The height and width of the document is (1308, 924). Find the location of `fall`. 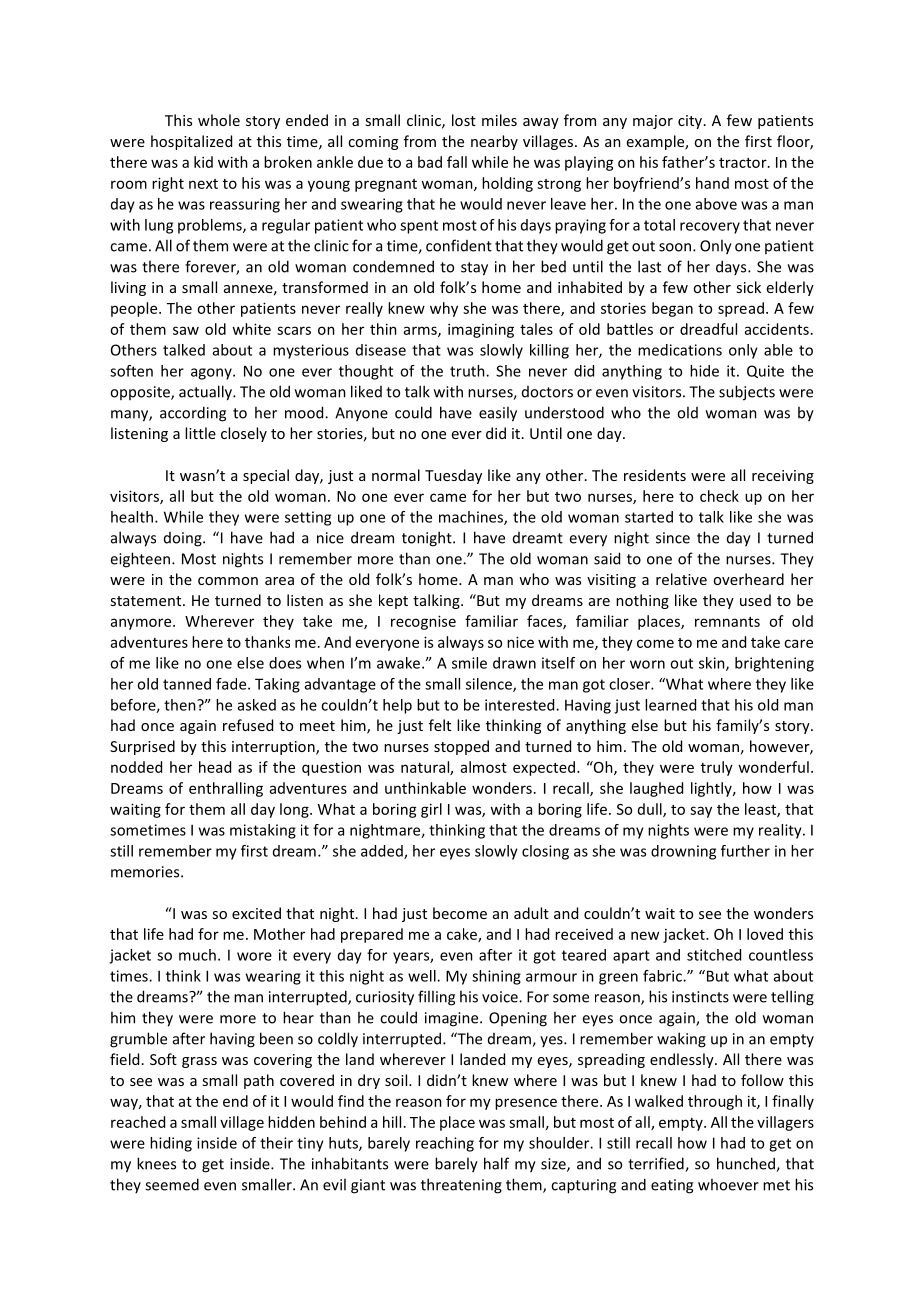

fall is located at coordinates (457, 162).
